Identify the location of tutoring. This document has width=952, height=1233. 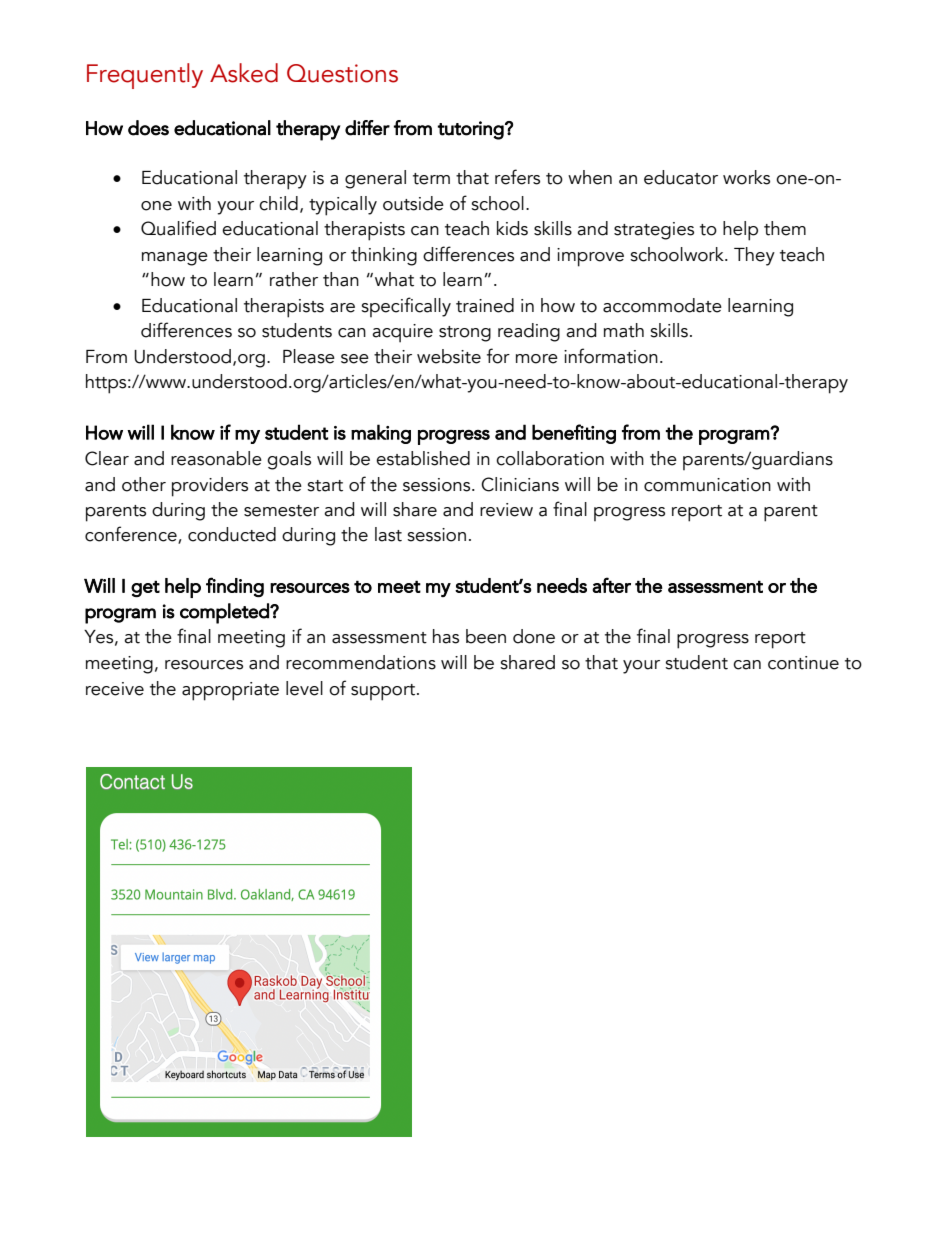
(472, 130).
